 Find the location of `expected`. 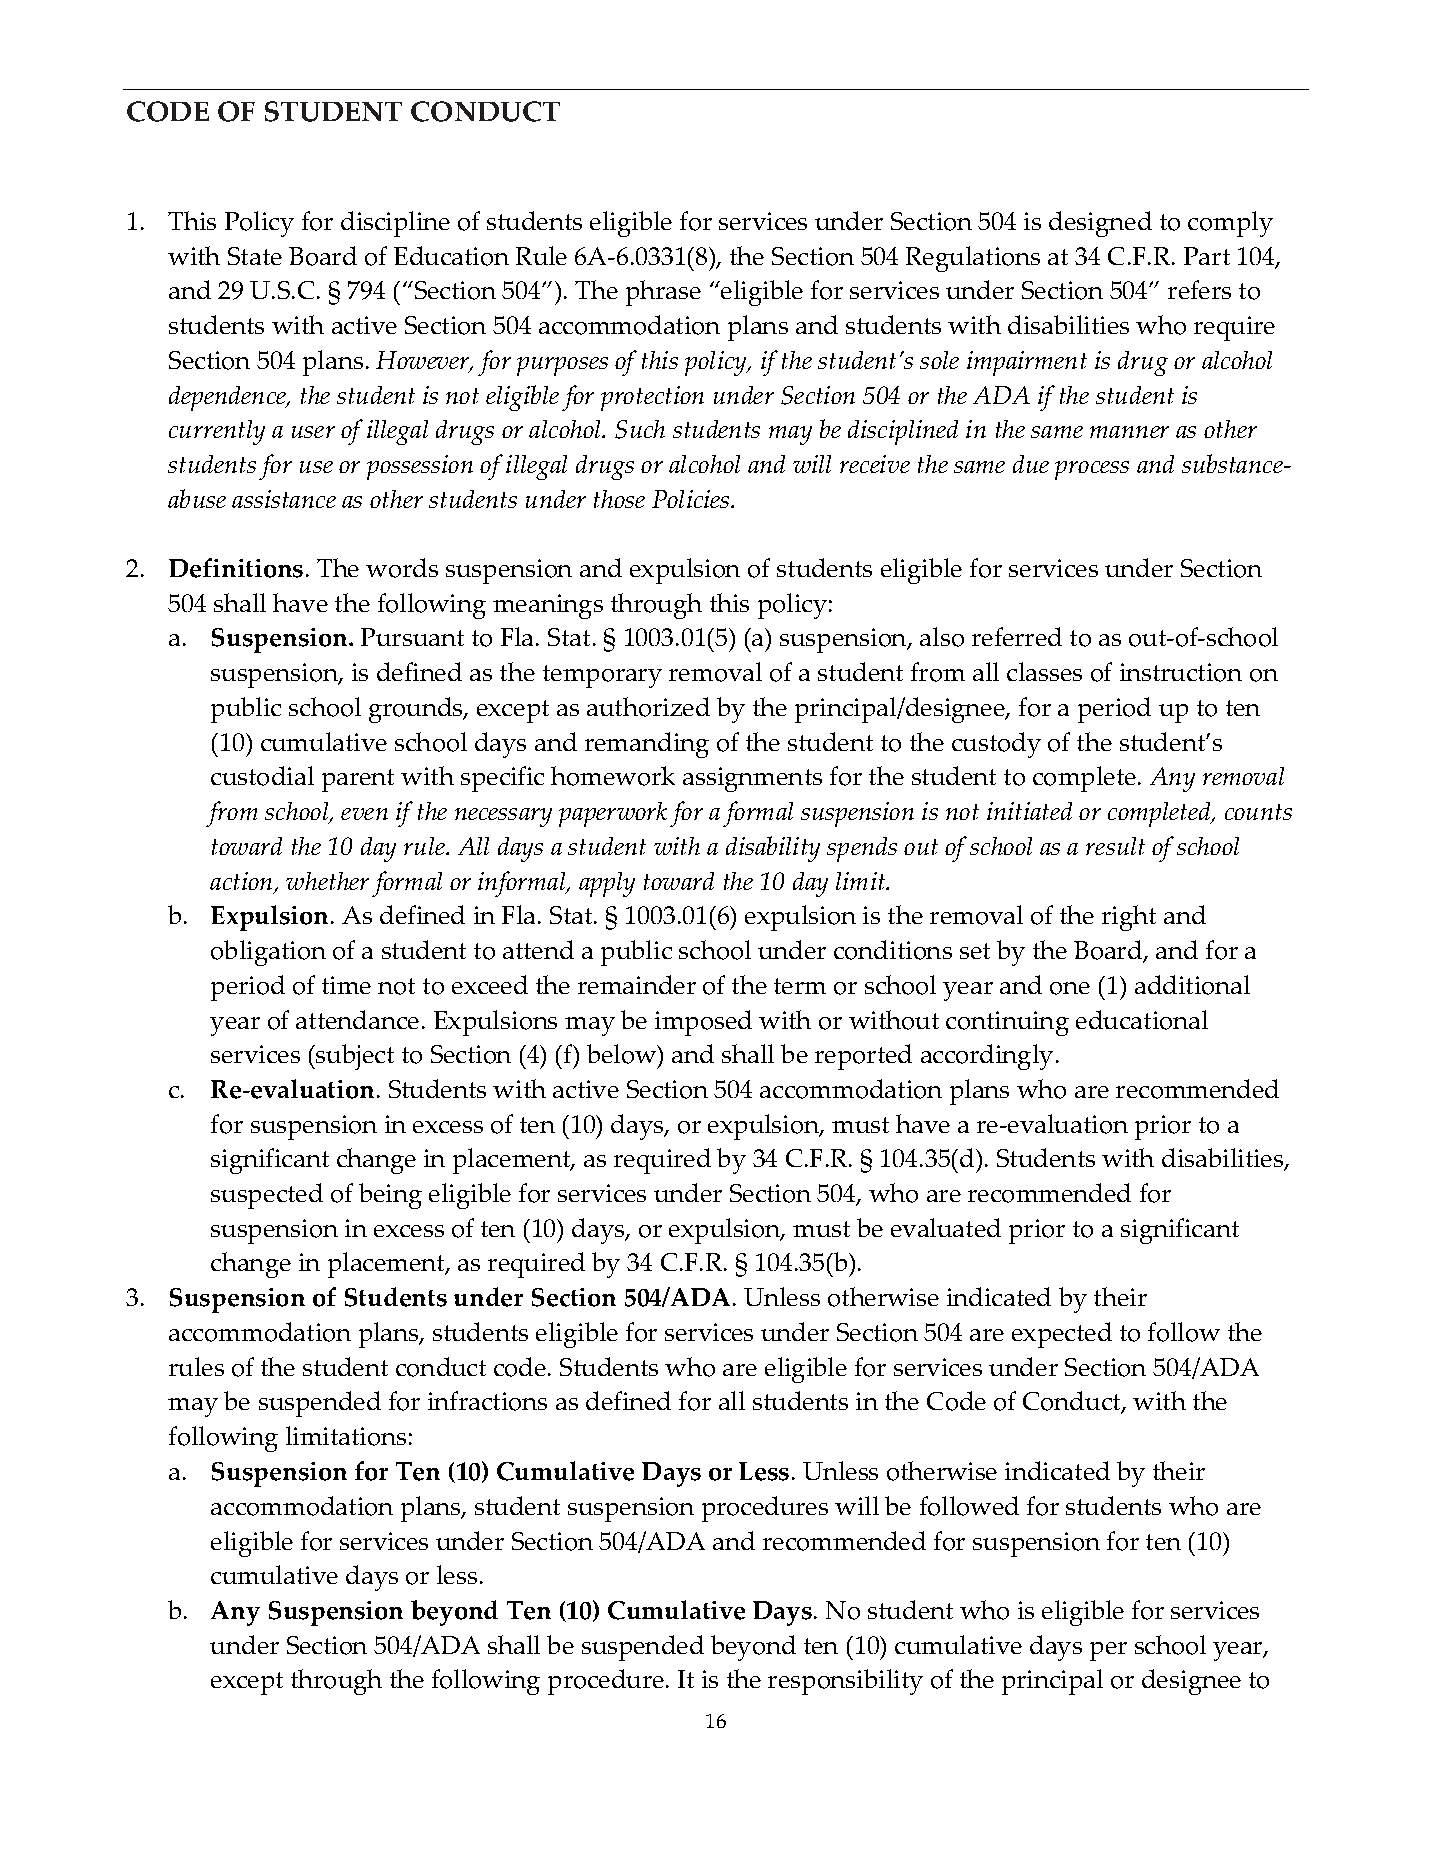

expected is located at coordinates (1062, 1335).
